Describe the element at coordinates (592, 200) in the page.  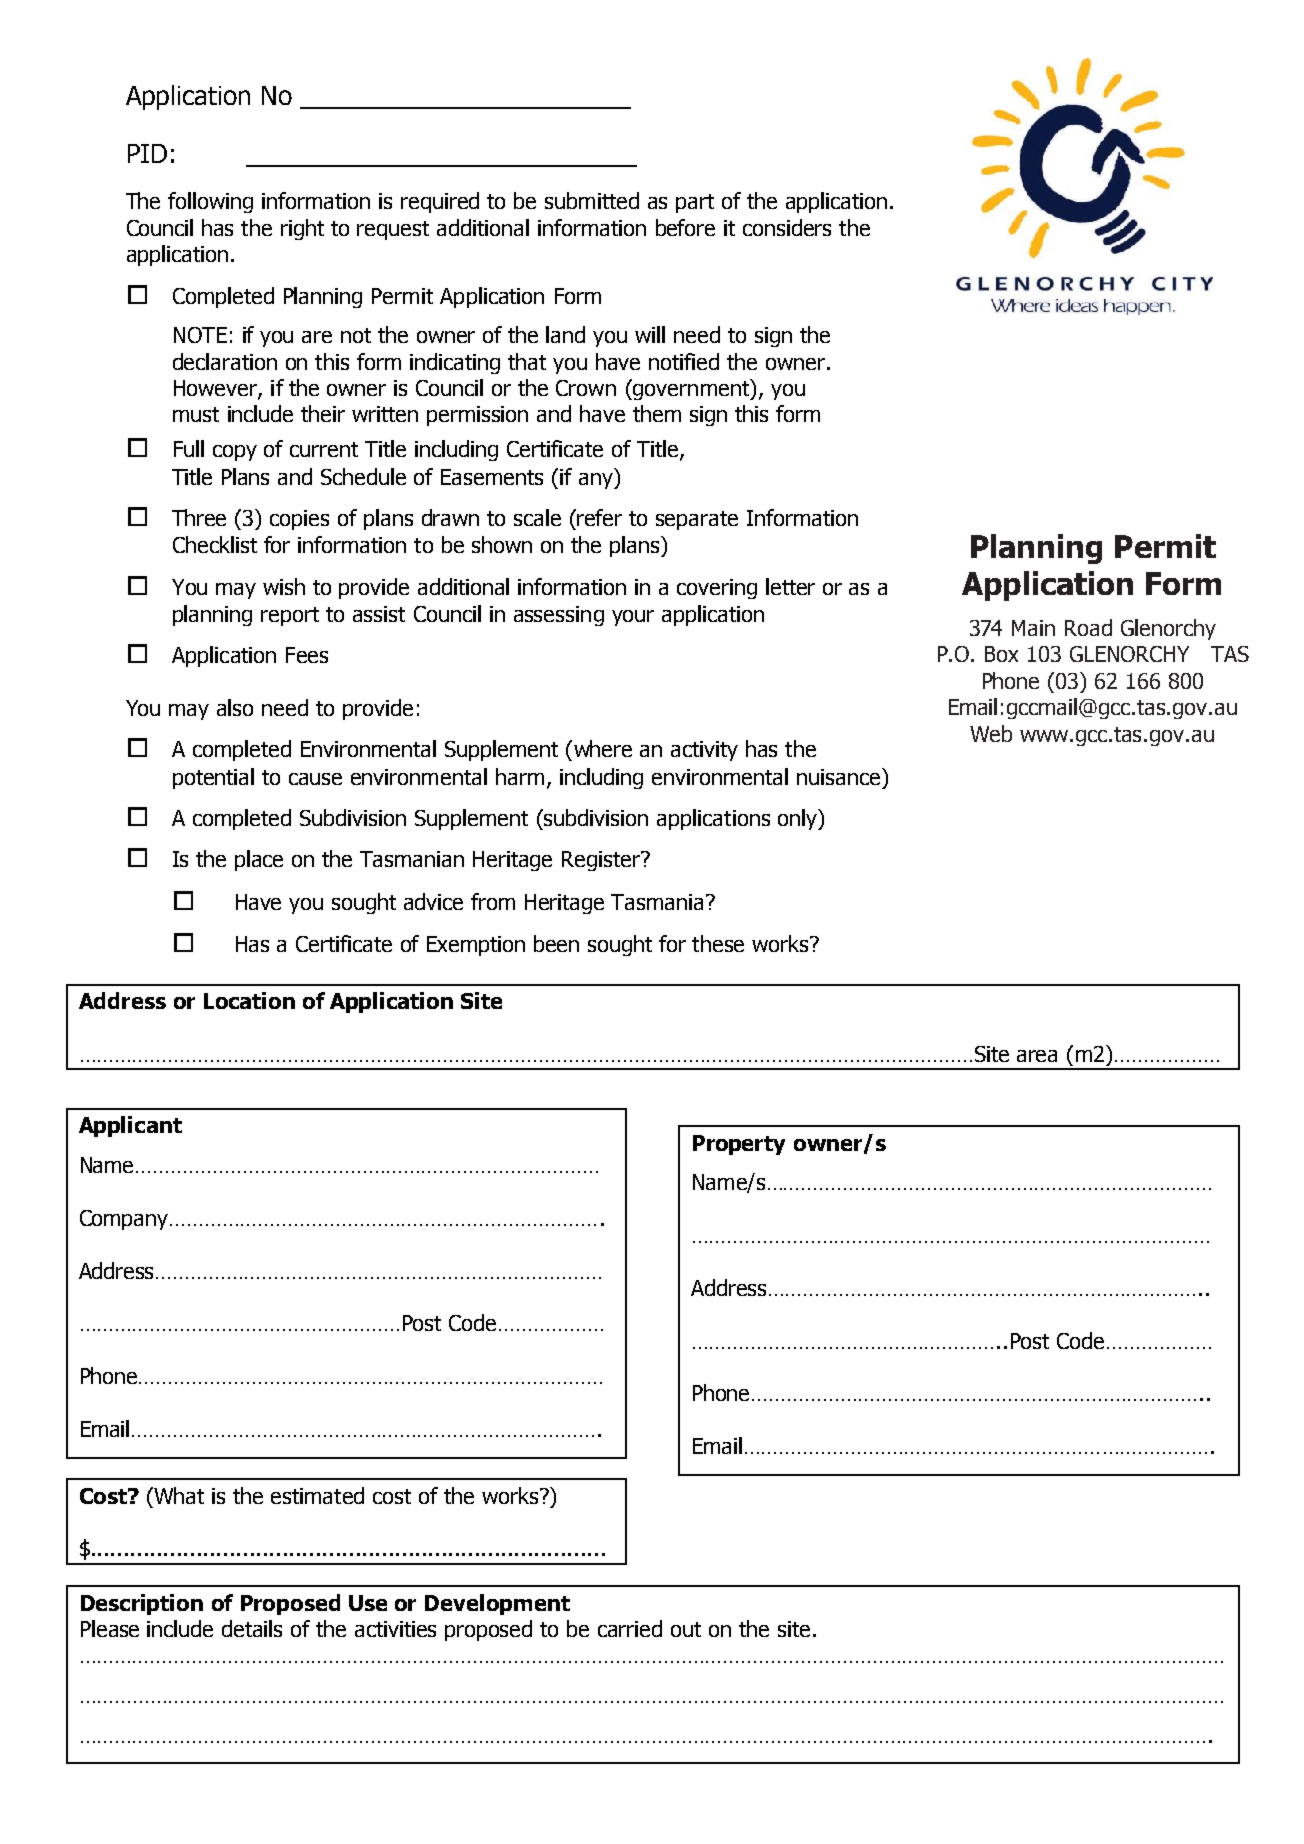
I see `submitted` at that location.
